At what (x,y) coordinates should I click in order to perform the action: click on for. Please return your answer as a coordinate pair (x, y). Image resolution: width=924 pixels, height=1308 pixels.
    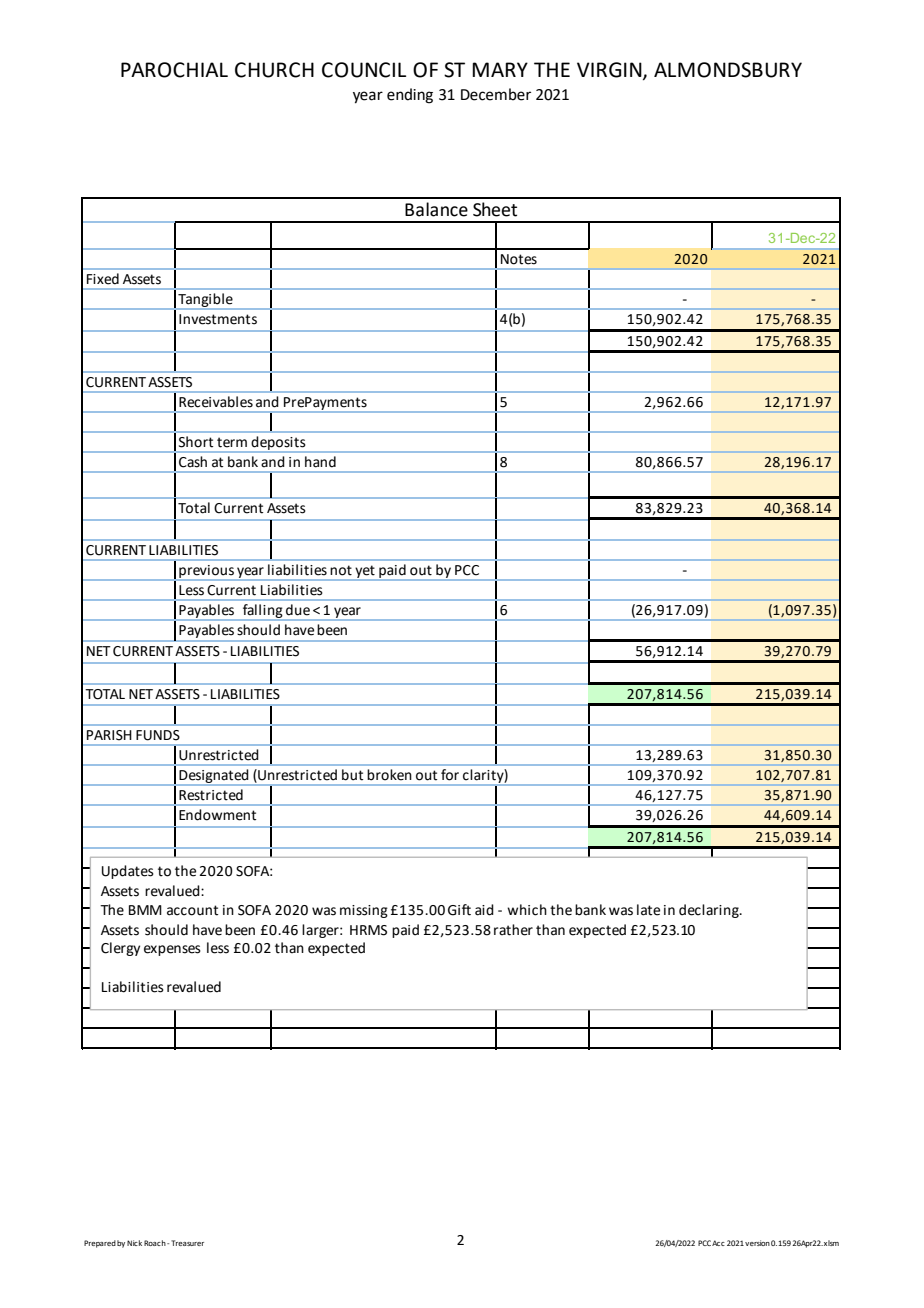
    Looking at the image, I should click on (450, 774).
